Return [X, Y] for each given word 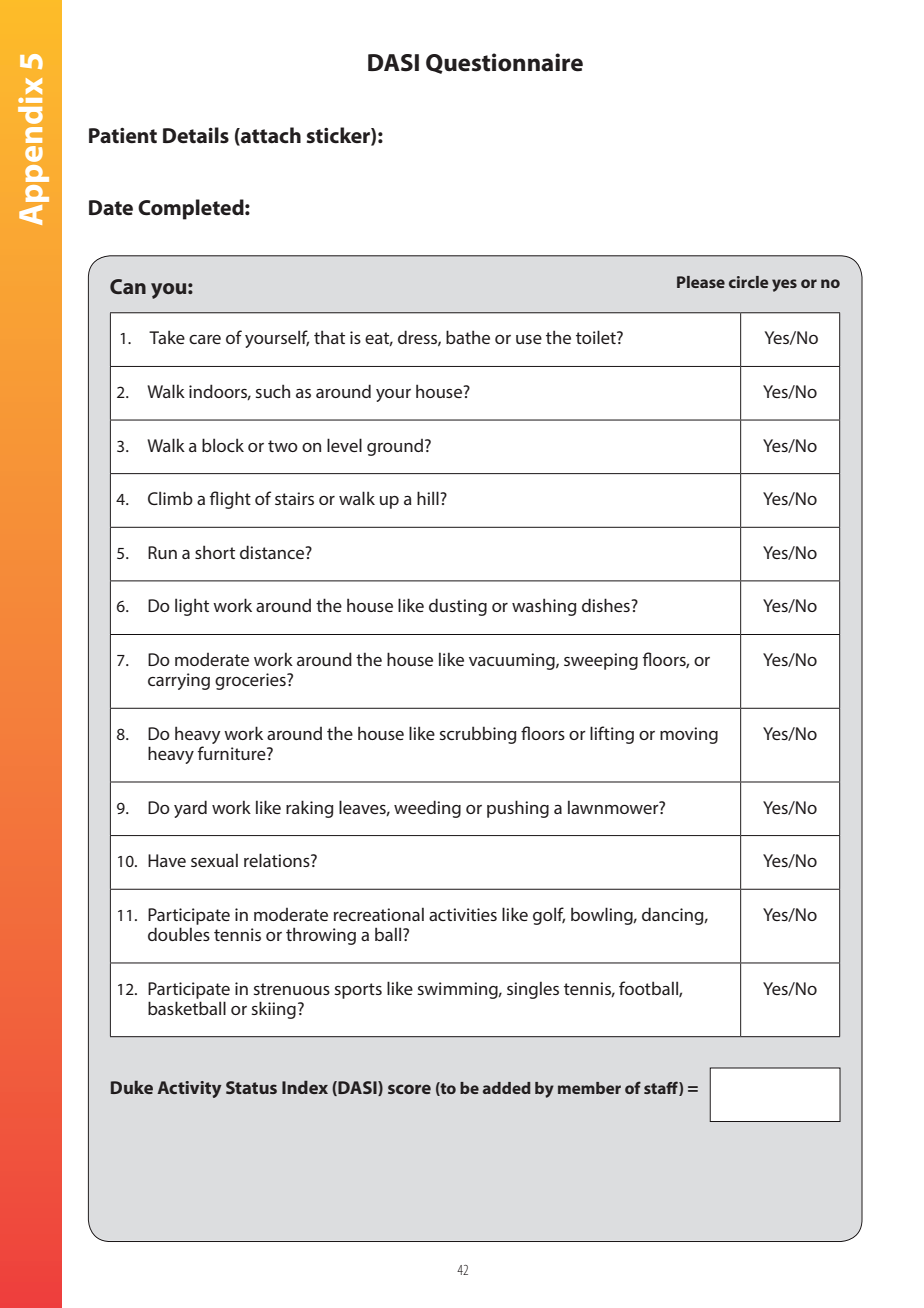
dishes [607, 605]
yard [190, 809]
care [205, 339]
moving [689, 735]
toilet [597, 337]
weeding [427, 809]
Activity [189, 1089]
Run [162, 552]
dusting [458, 607]
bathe [468, 337]
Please [701, 282]
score [409, 1089]
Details [196, 135]
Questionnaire [504, 63]
